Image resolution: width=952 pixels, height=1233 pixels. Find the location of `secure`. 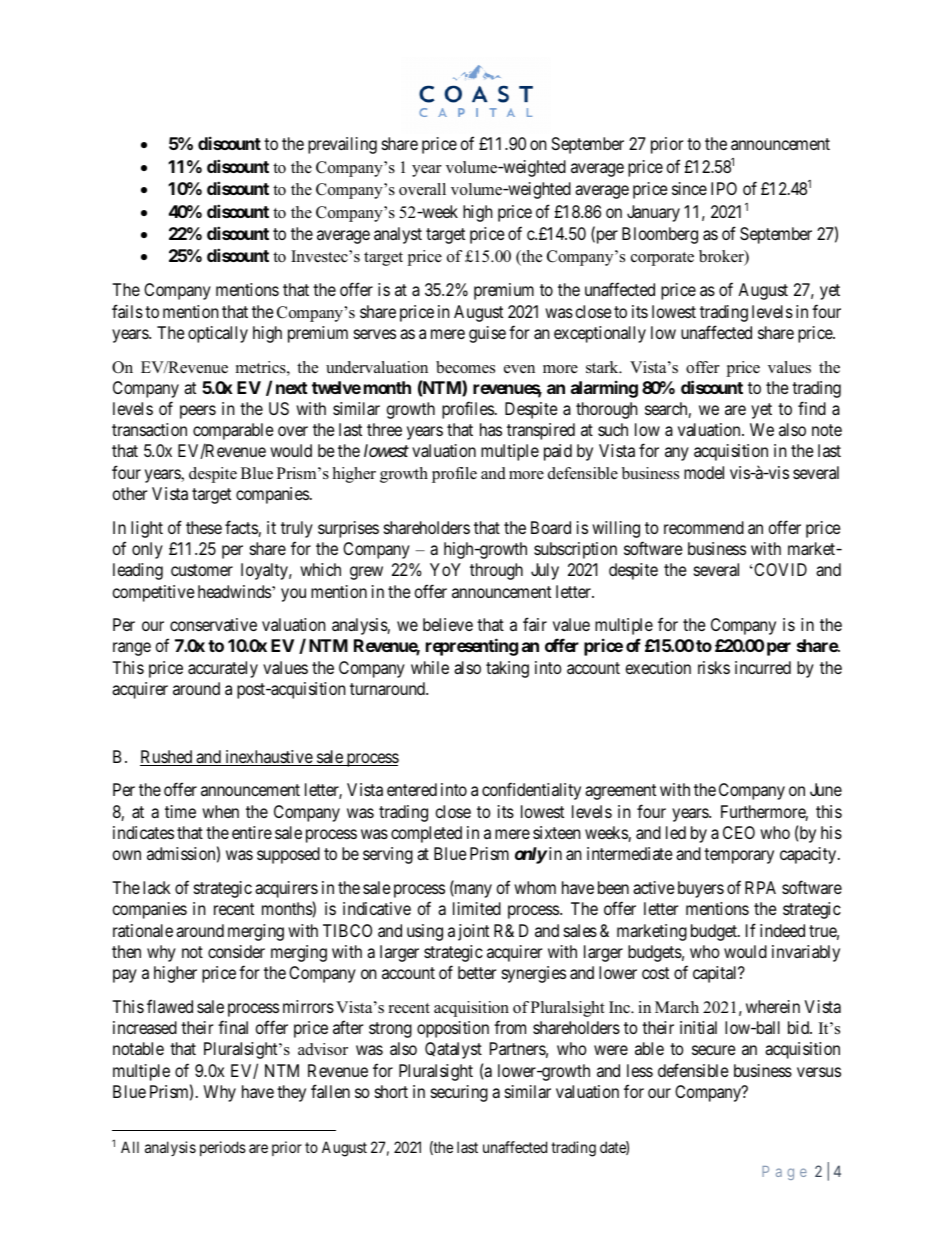

secure is located at coordinates (714, 1050).
